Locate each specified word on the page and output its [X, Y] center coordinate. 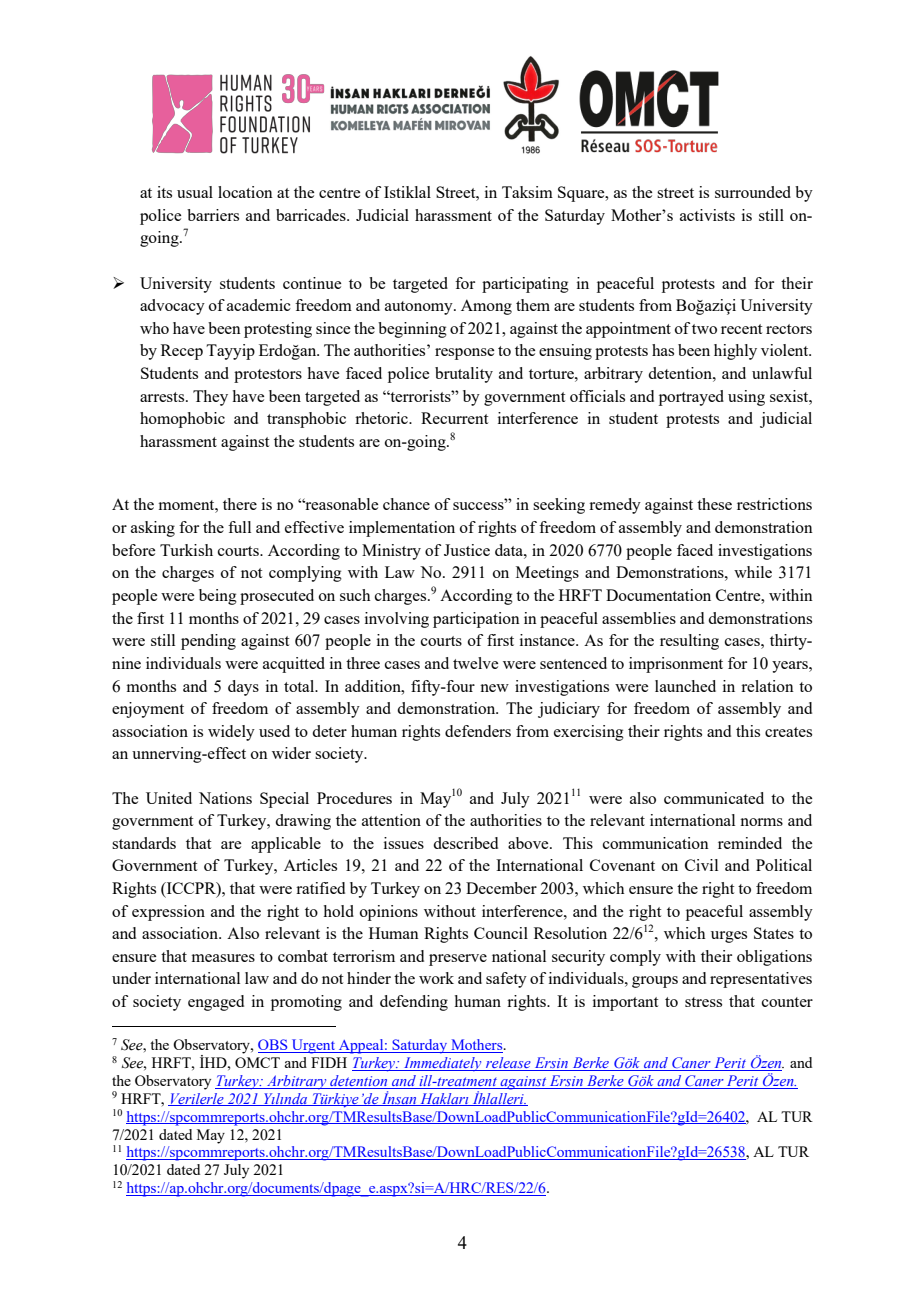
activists [707, 215]
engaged [216, 1003]
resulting [689, 642]
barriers [213, 215]
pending [208, 642]
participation [476, 620]
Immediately [443, 1064]
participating [525, 285]
